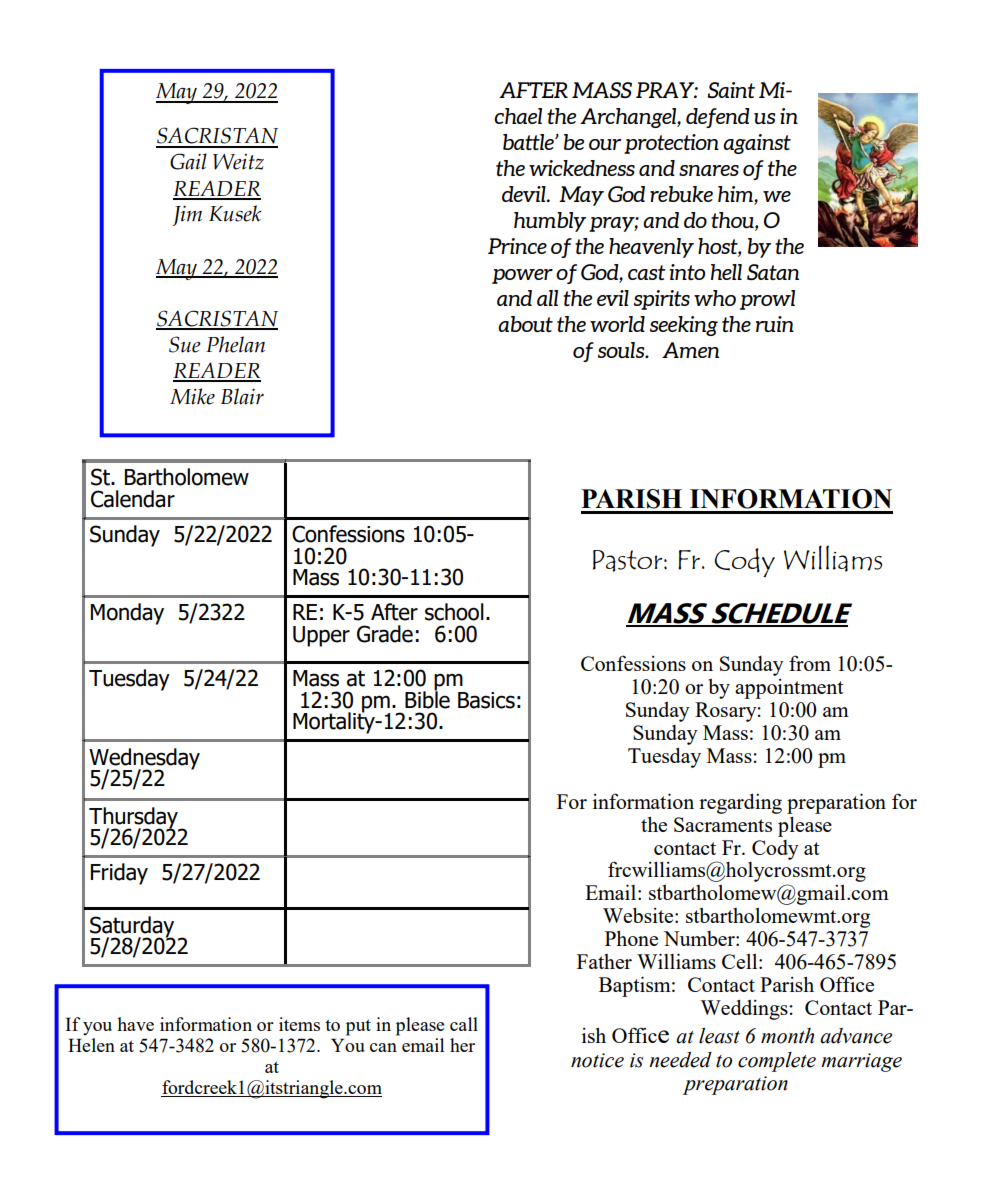  Describe the element at coordinates (135, 1024) in the screenshot. I see `have` at that location.
